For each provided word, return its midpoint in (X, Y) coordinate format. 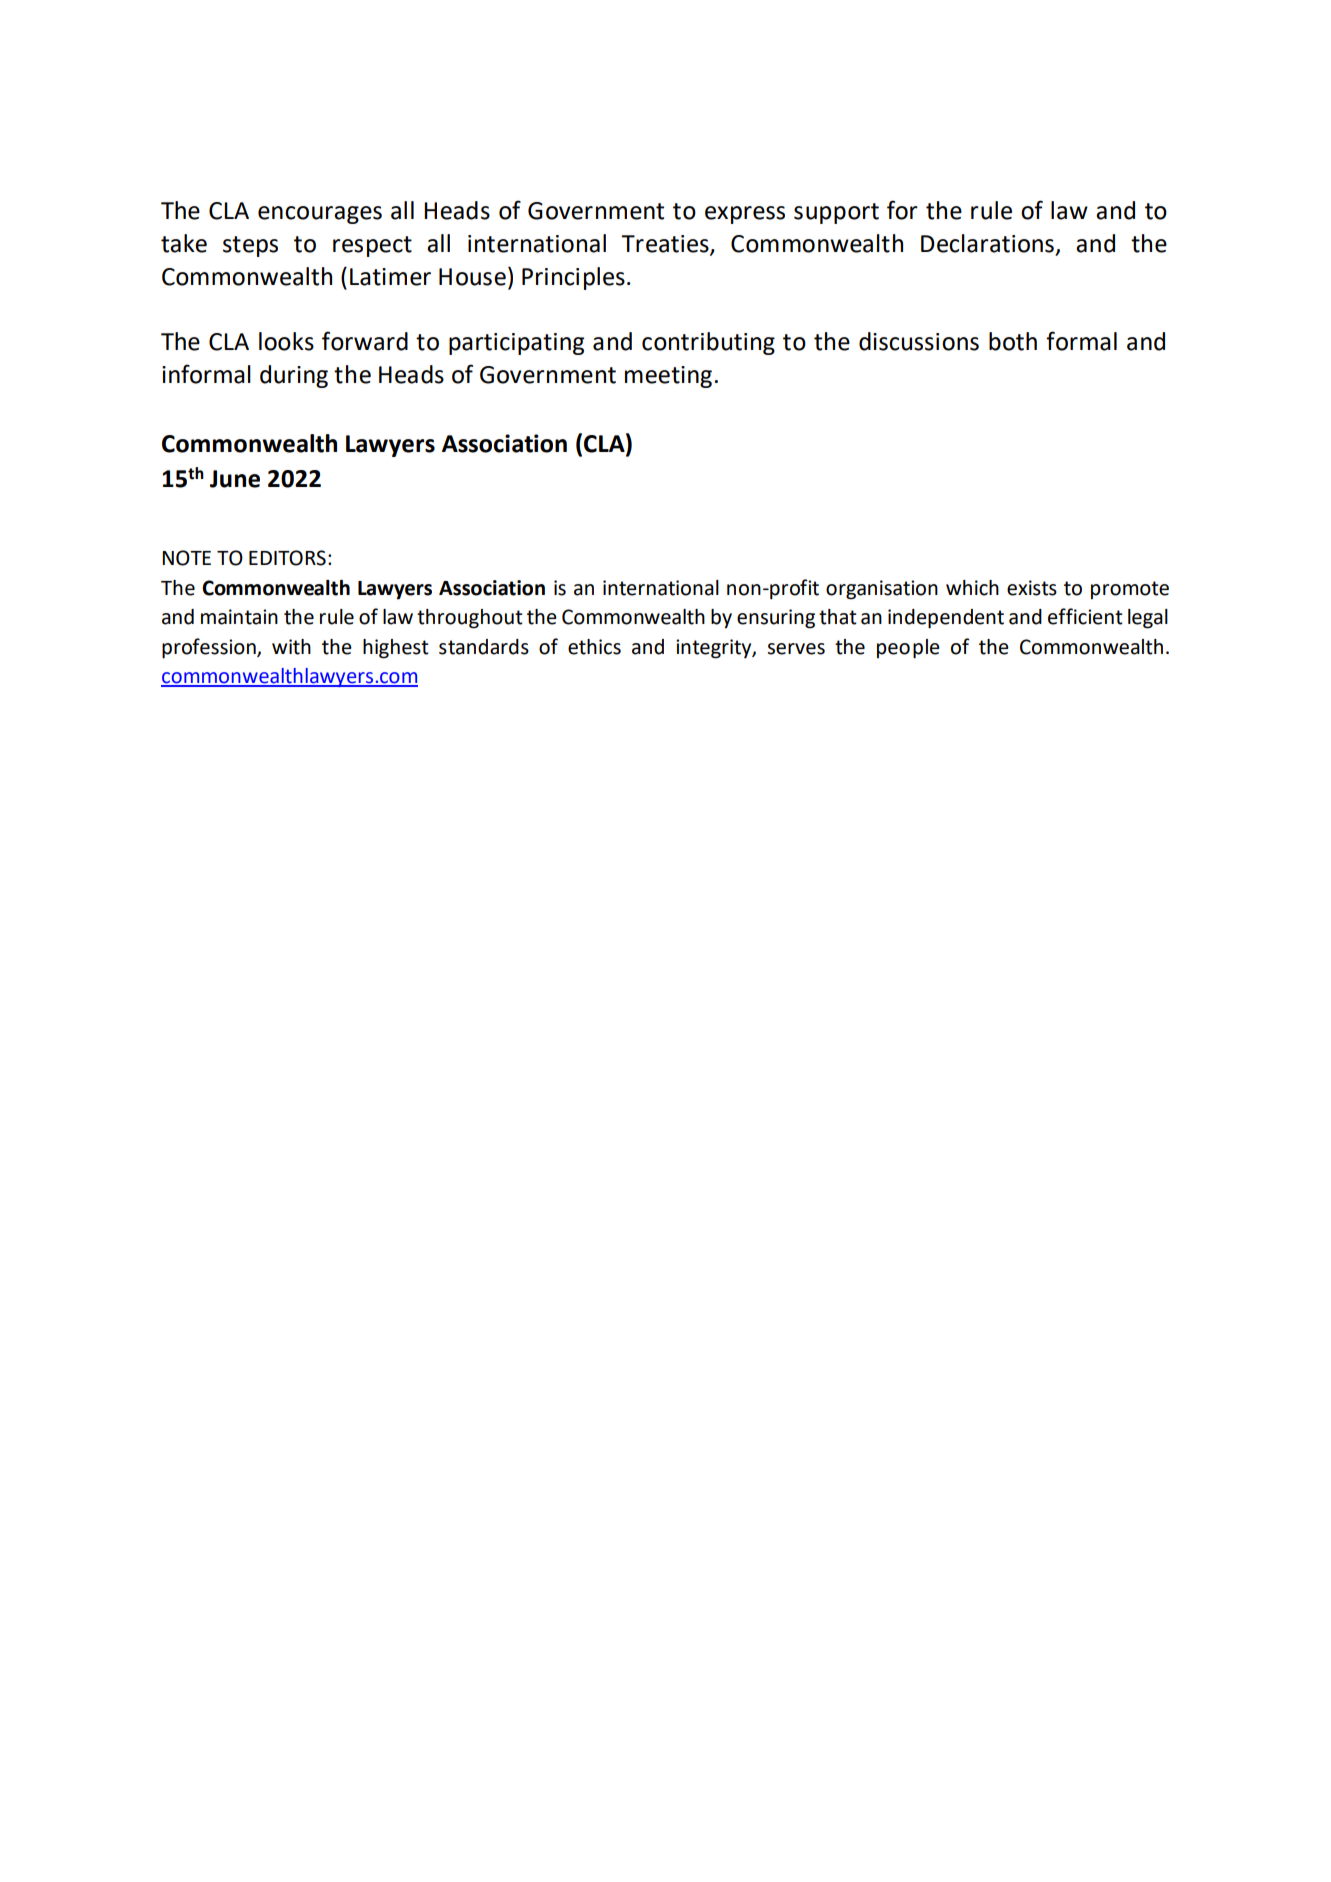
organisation (882, 590)
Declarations (987, 243)
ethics (594, 647)
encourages (320, 215)
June (235, 479)
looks (286, 341)
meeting (668, 377)
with (291, 647)
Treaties (666, 245)
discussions (919, 341)
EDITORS (287, 558)
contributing (708, 343)
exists (1032, 588)
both (1013, 341)
